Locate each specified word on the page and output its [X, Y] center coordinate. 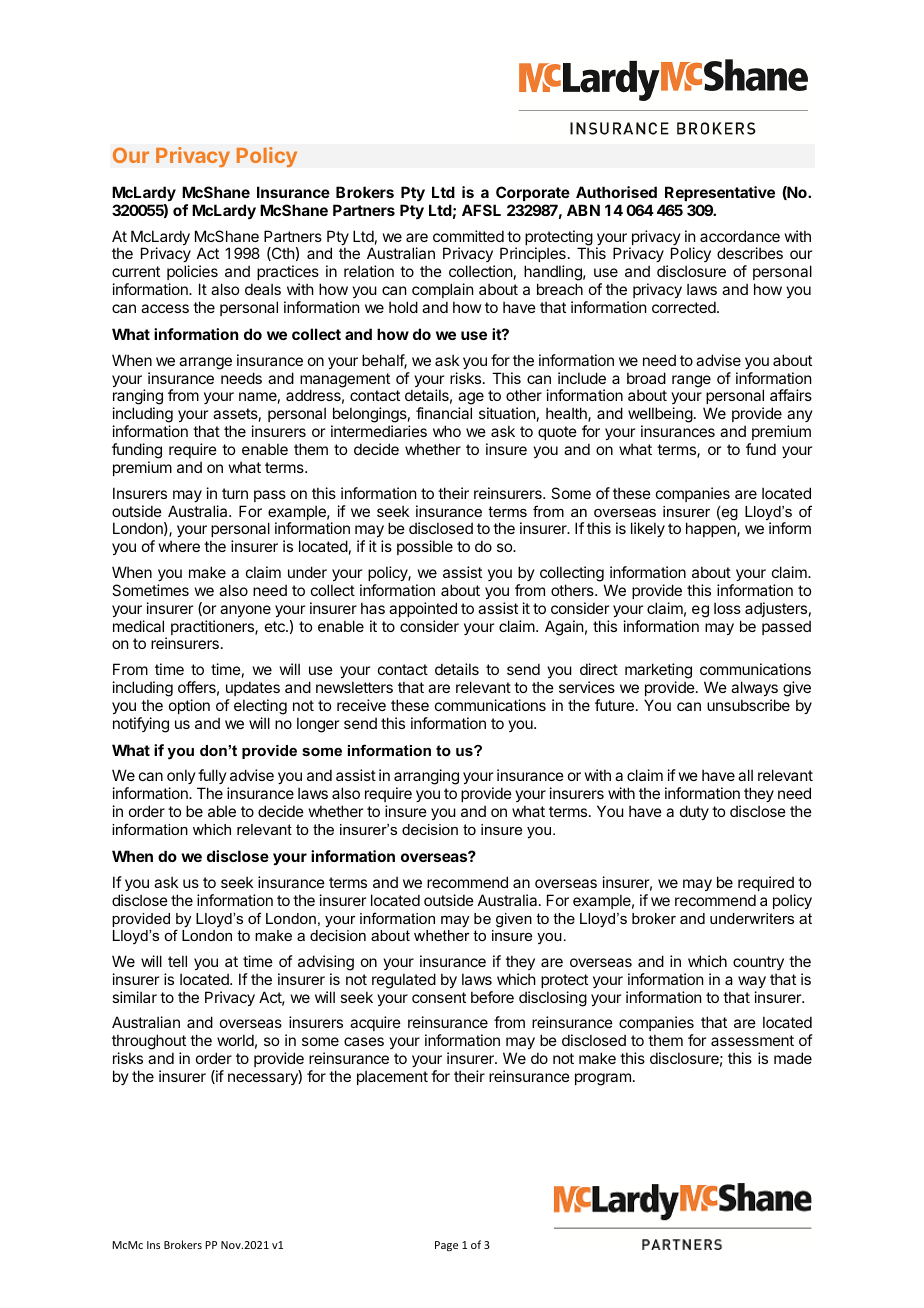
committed [468, 236]
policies [192, 272]
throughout [149, 1043]
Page [446, 1246]
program [603, 1079]
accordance [740, 236]
